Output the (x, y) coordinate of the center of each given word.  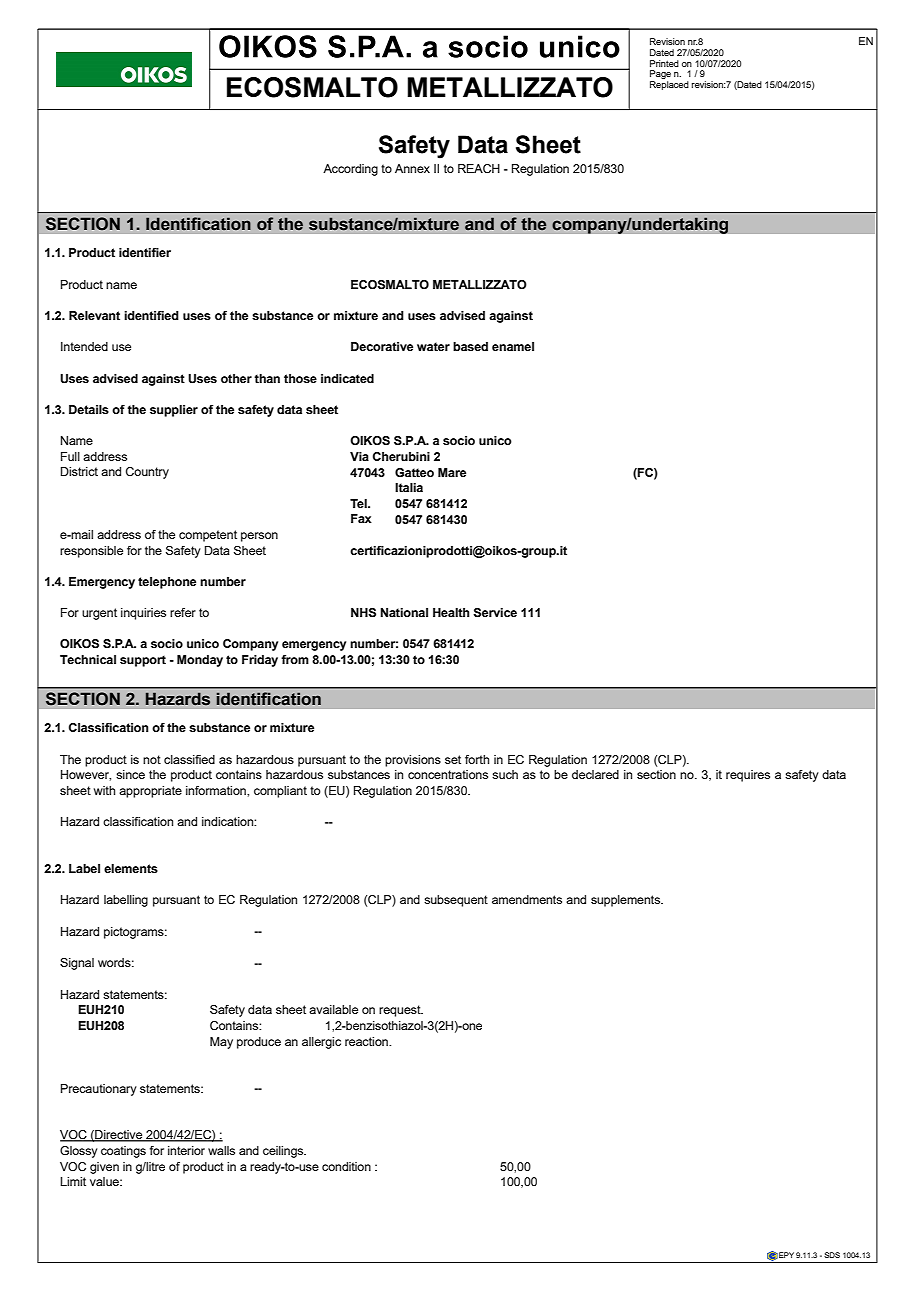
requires (748, 776)
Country (147, 473)
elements (131, 868)
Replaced (669, 85)
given (104, 1168)
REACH (479, 168)
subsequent (456, 901)
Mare (452, 472)
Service (495, 613)
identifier (145, 252)
